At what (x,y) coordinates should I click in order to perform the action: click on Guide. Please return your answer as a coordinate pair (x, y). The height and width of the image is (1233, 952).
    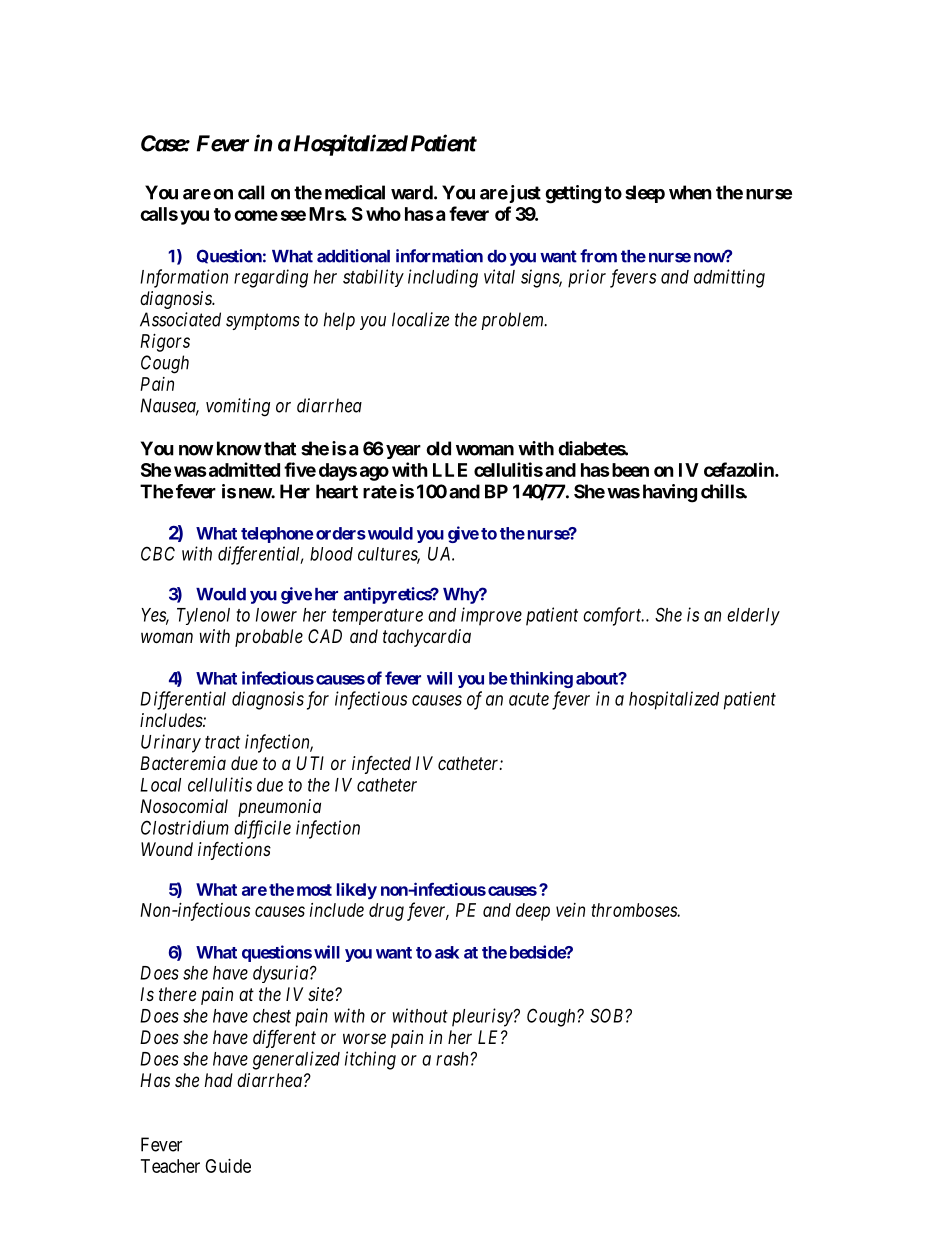
    Looking at the image, I should click on (228, 1166).
